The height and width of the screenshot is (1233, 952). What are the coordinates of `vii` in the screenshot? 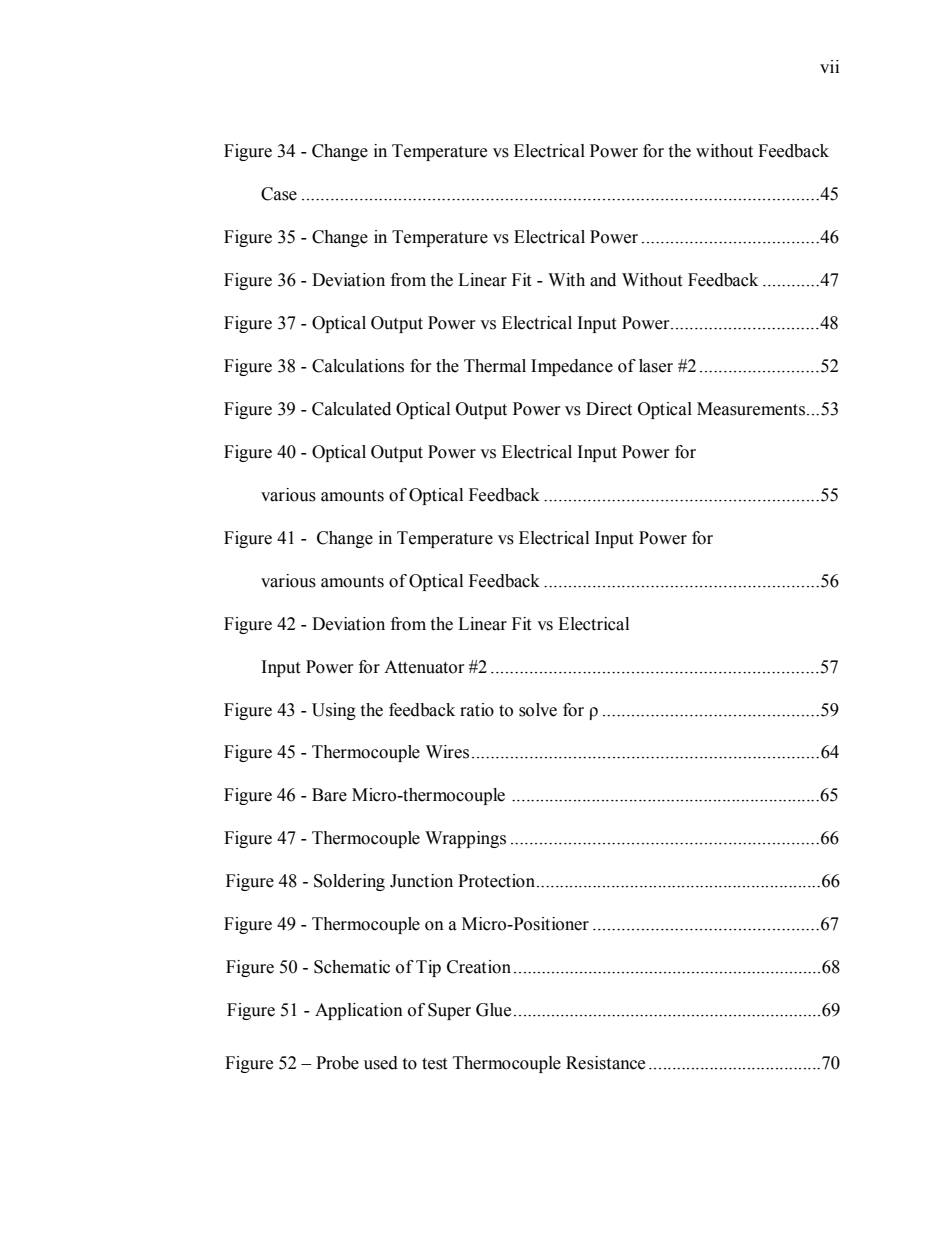 It's located at (829, 66).
